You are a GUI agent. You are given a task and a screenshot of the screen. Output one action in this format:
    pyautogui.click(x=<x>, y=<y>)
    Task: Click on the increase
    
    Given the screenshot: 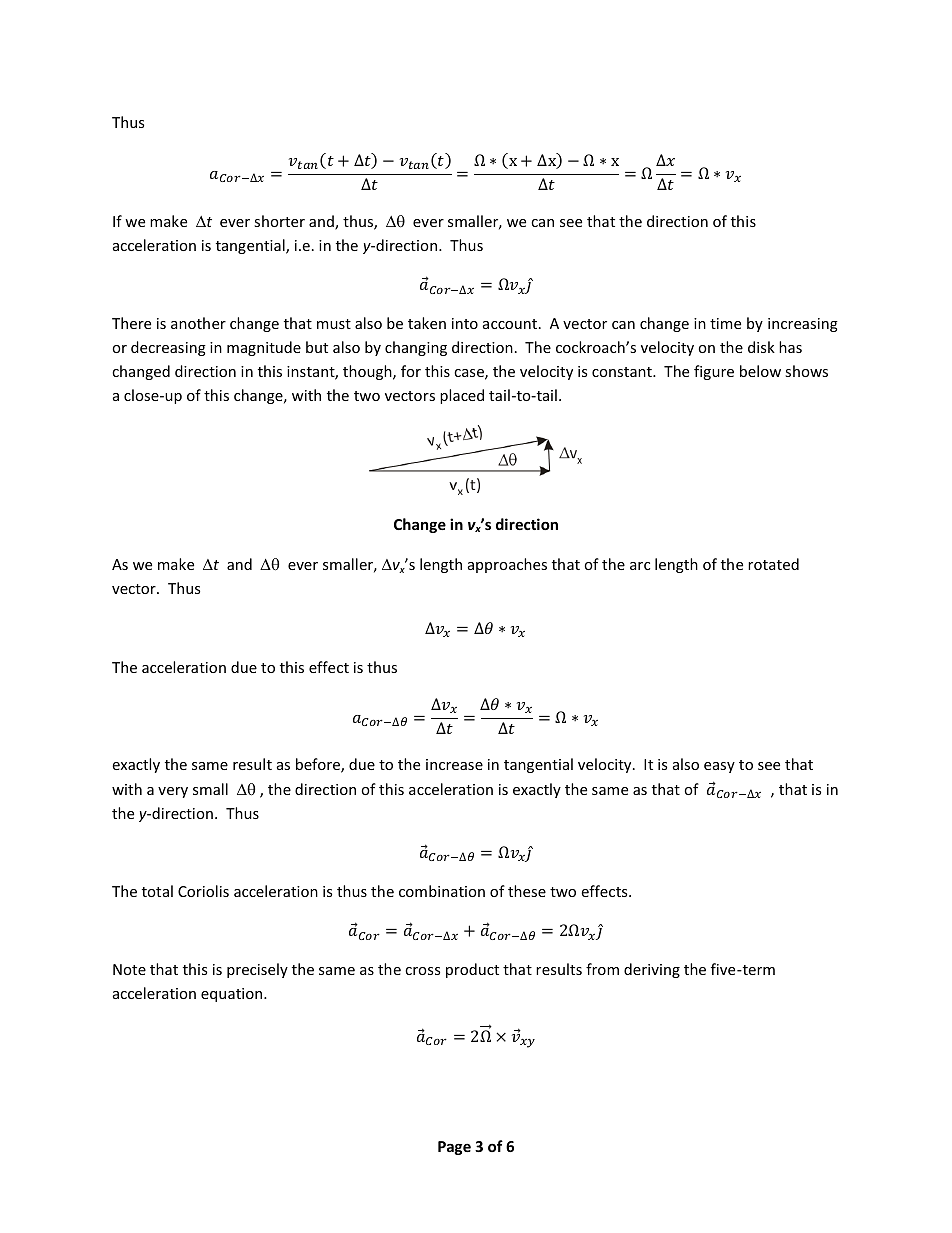 What is the action you would take?
    pyautogui.click(x=454, y=764)
